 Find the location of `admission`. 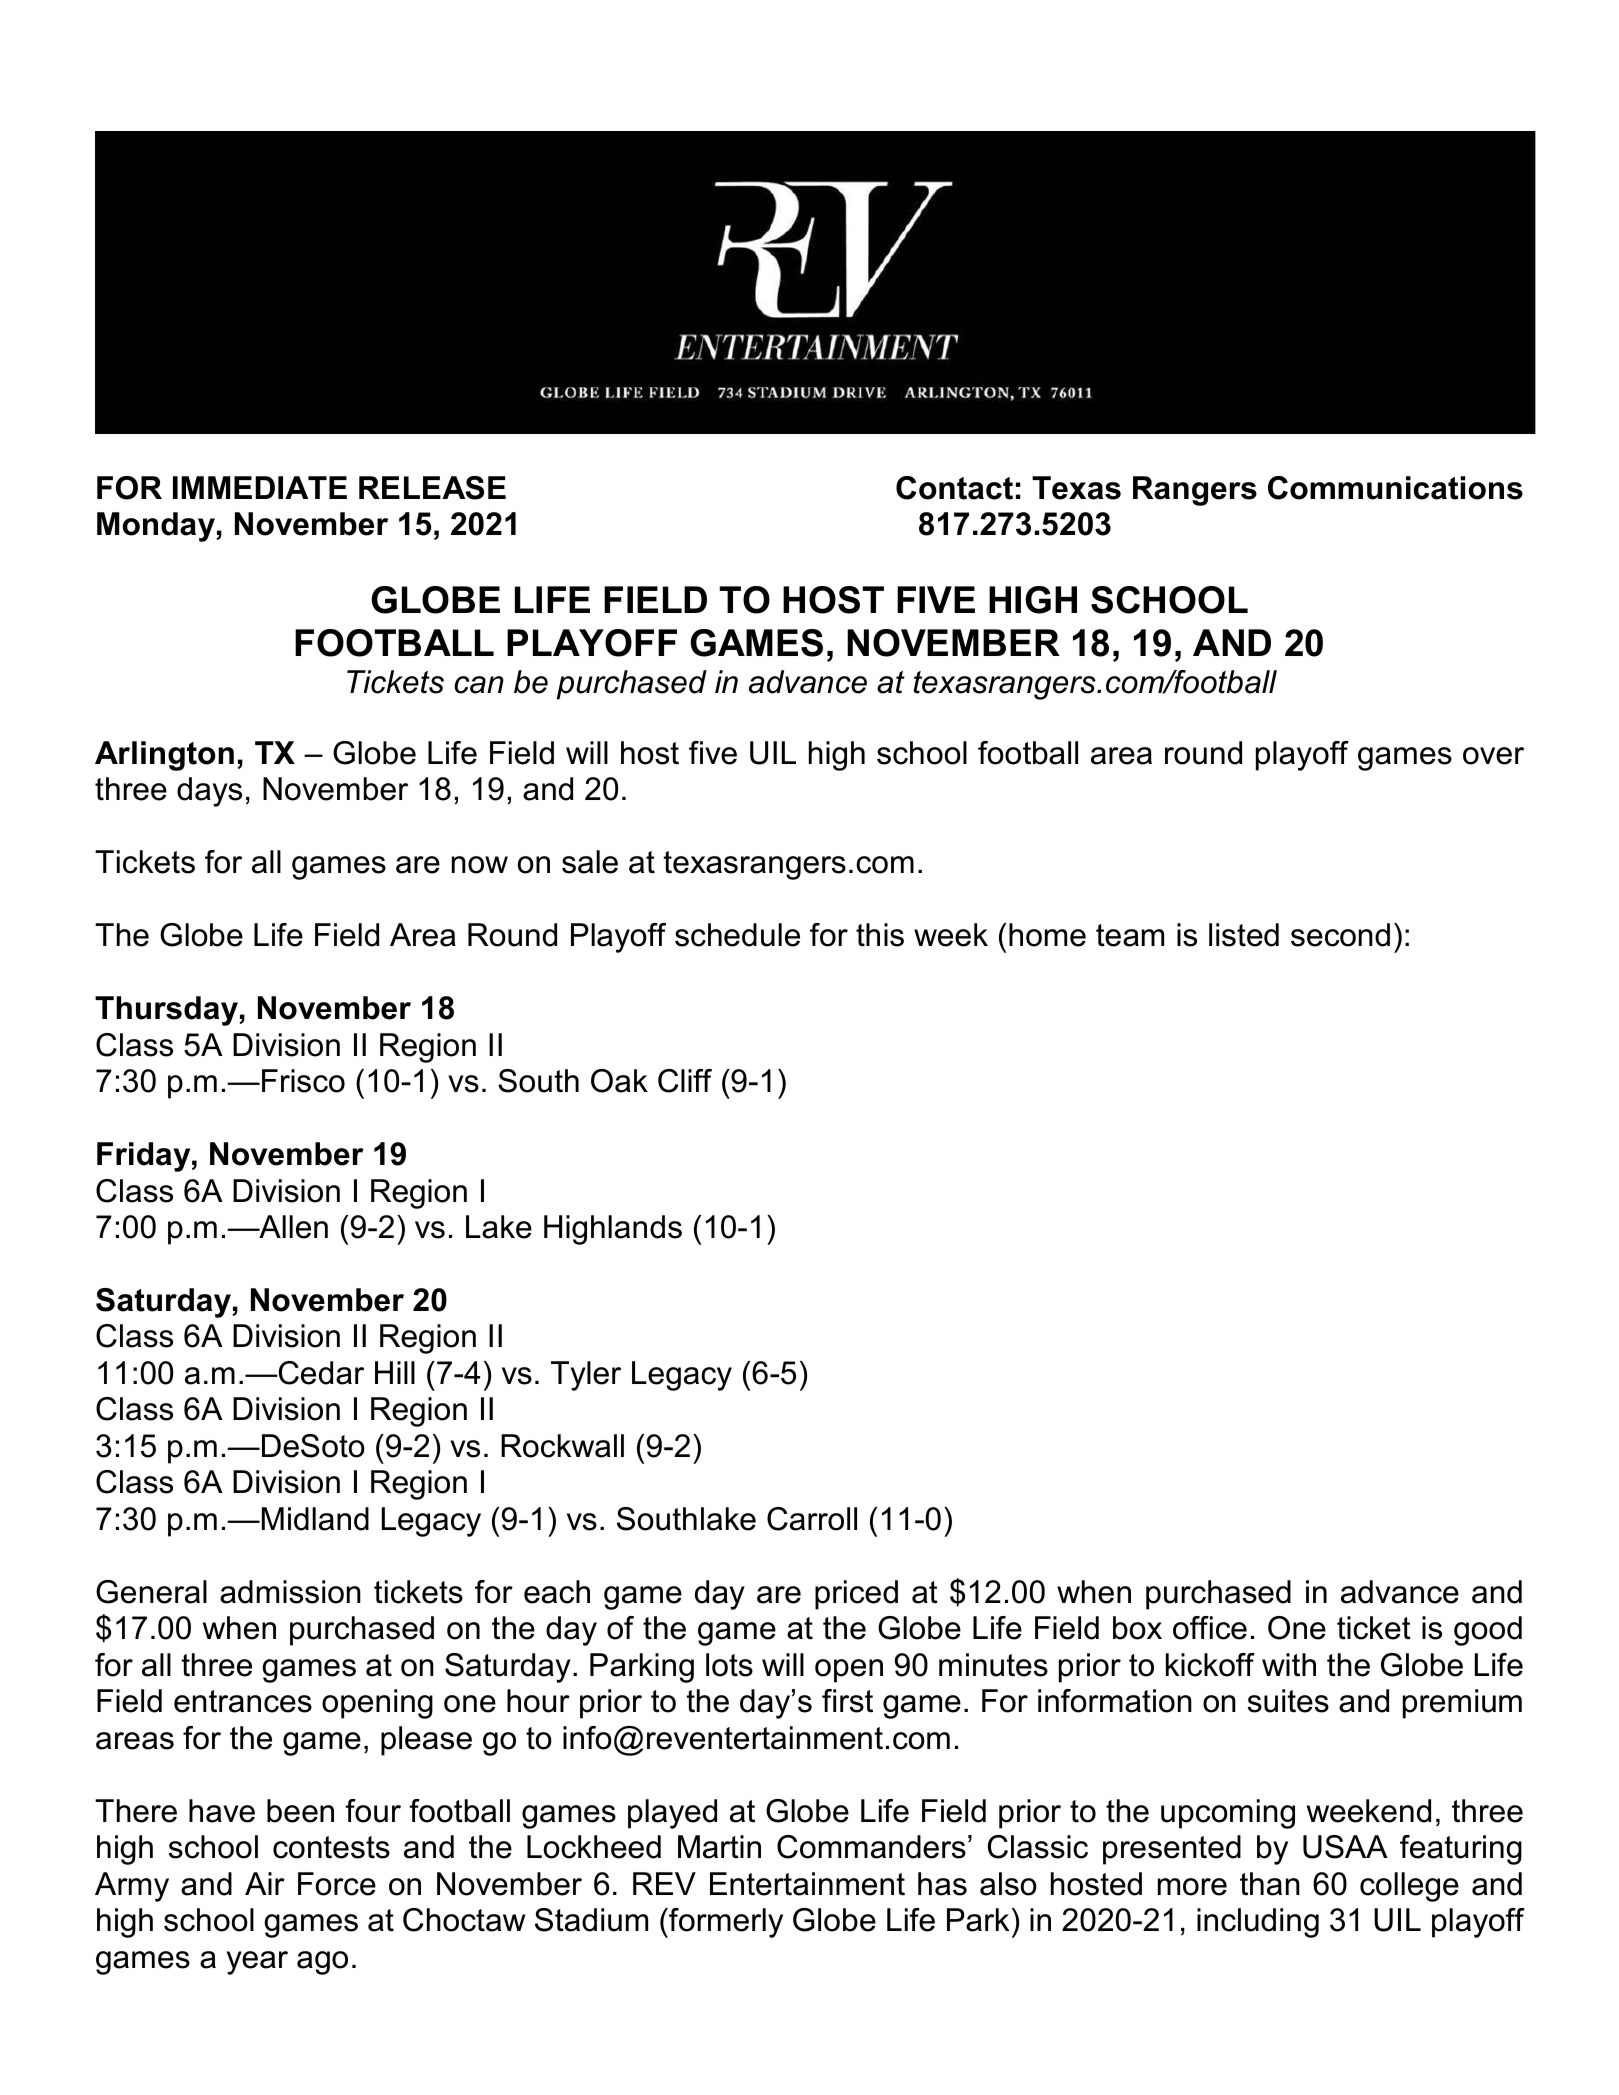

admission is located at coordinates (290, 1592).
